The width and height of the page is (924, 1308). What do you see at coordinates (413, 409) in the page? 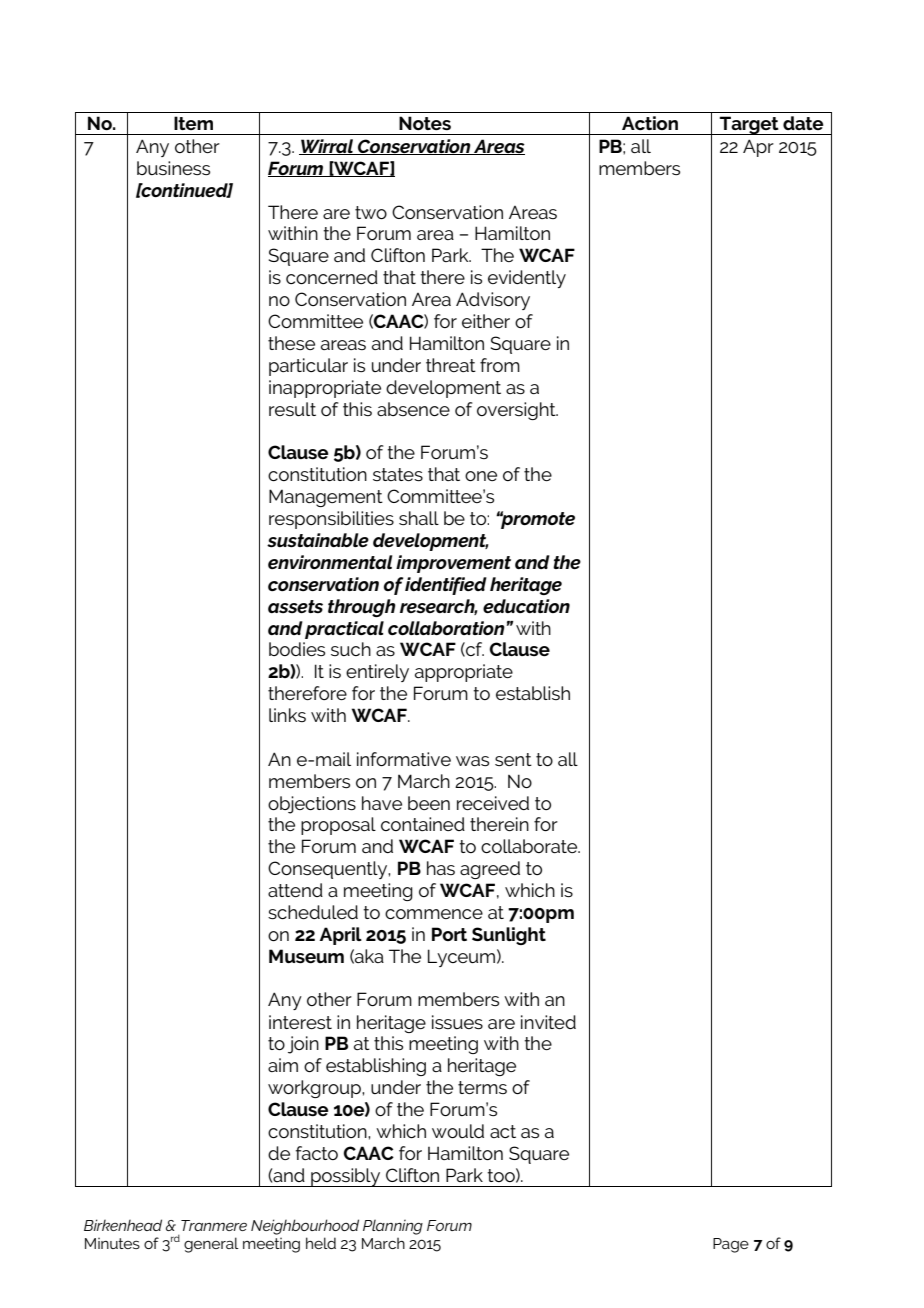
I see `absence` at bounding box center [413, 409].
